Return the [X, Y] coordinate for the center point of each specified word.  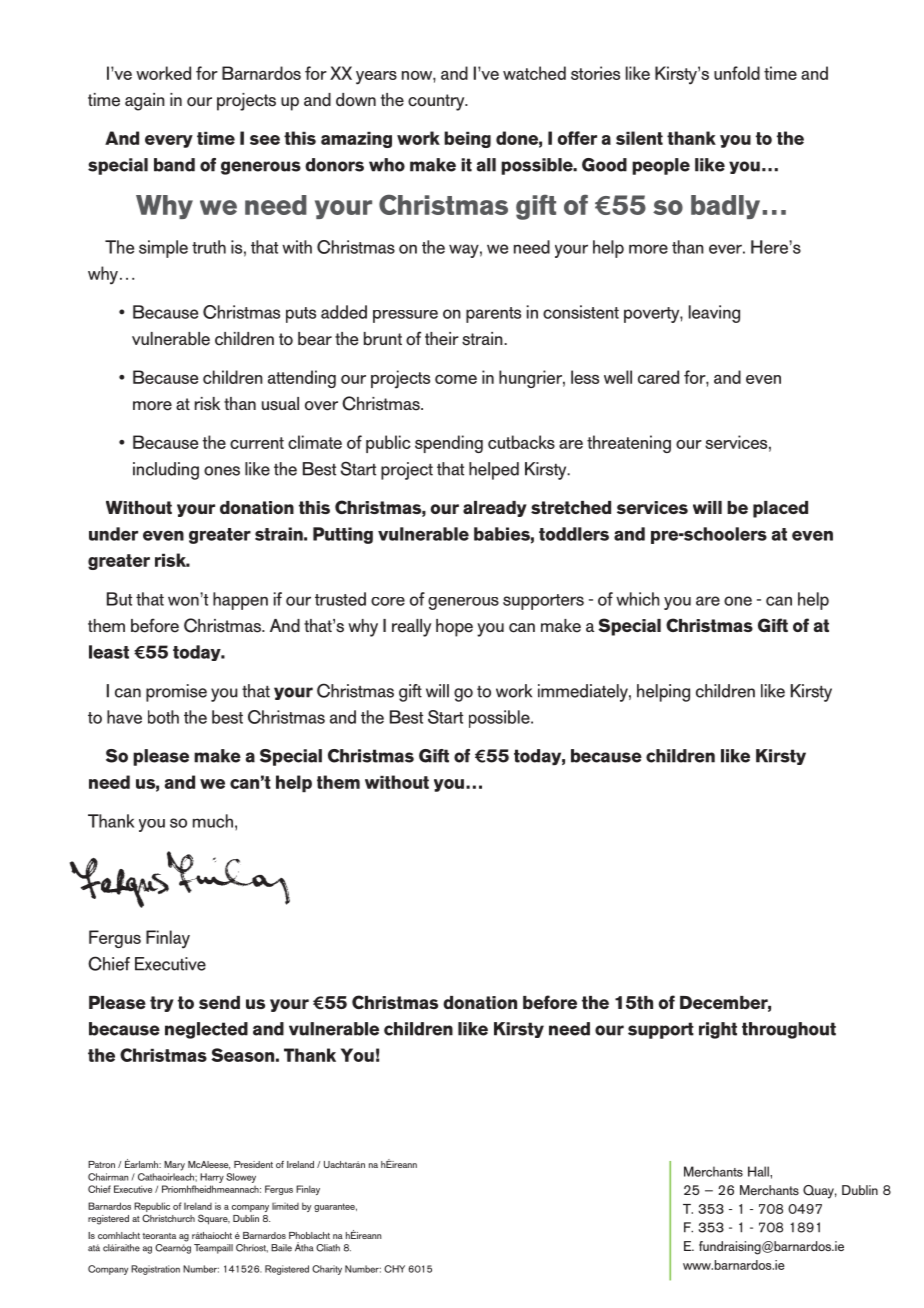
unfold [737, 73]
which [638, 599]
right [718, 1030]
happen [240, 601]
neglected [206, 1030]
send [219, 1002]
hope [454, 628]
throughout [789, 1030]
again [145, 102]
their [442, 339]
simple [163, 249]
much [213, 821]
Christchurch [168, 1218]
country [437, 102]
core [388, 601]
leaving [714, 314]
